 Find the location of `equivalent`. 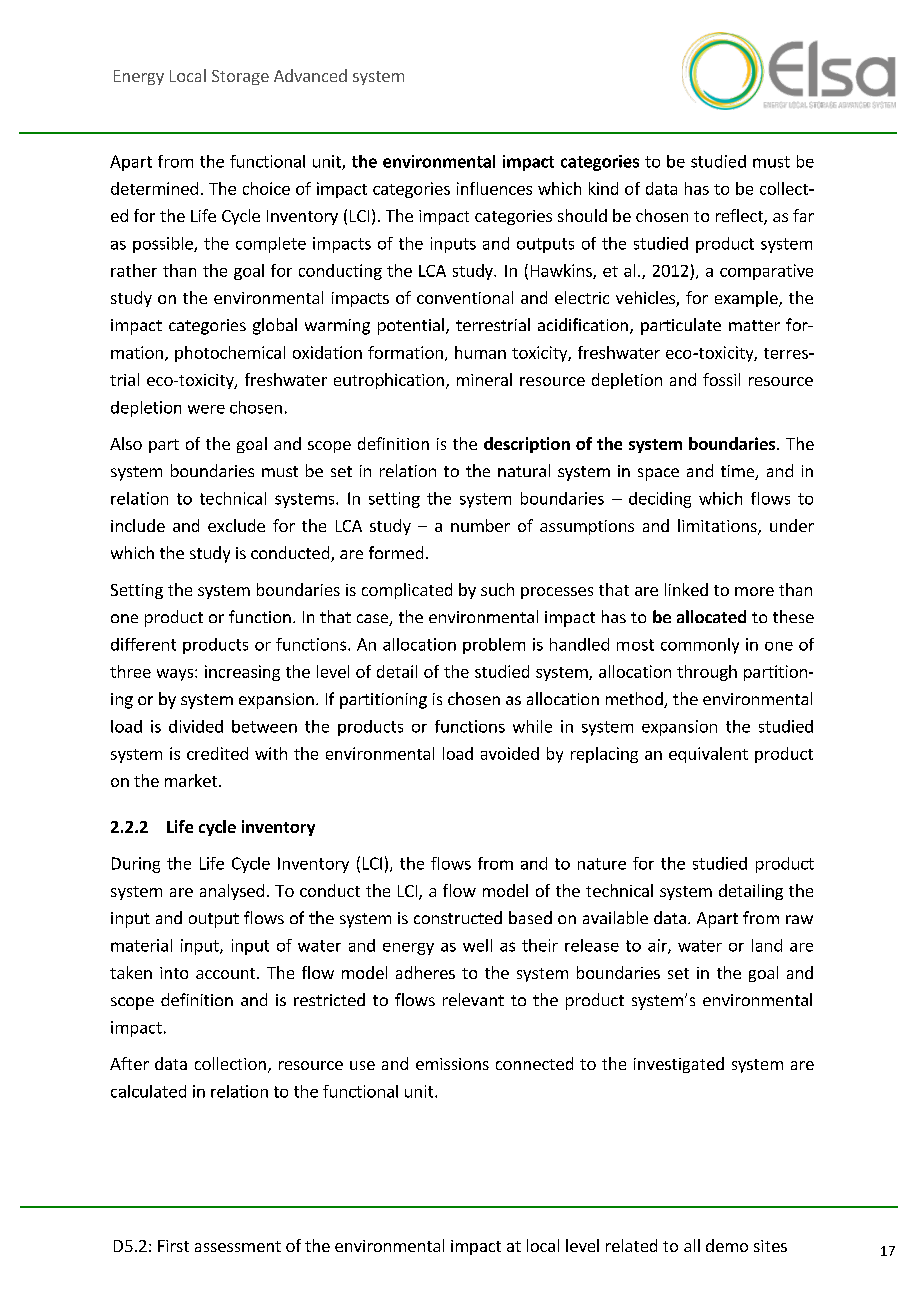

equivalent is located at coordinates (708, 755).
